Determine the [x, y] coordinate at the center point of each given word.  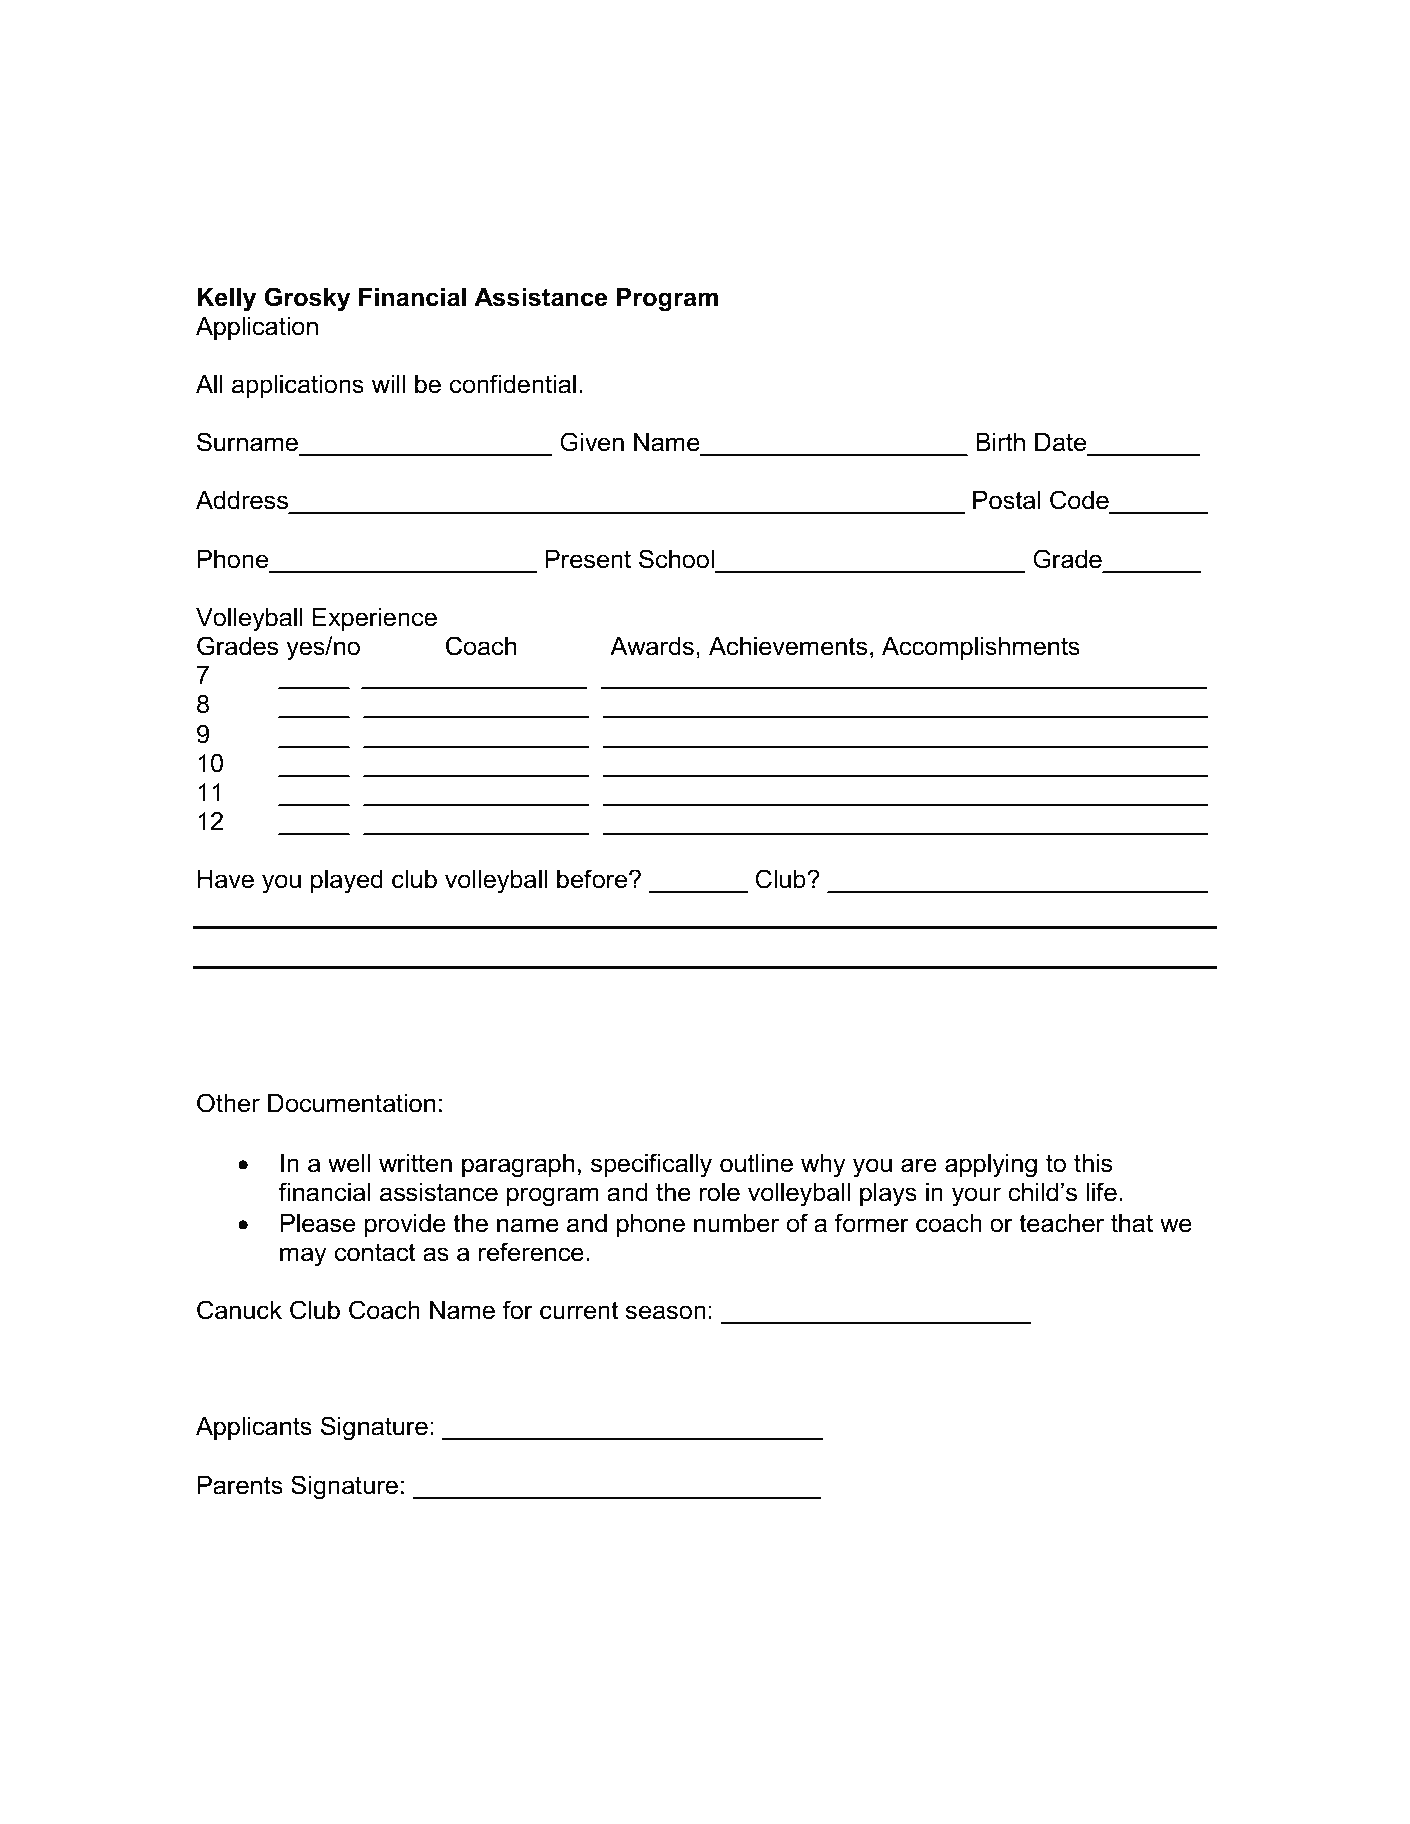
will [388, 384]
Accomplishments [981, 648]
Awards [652, 646]
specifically [651, 1165]
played [347, 882]
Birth [1000, 442]
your [976, 1197]
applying [991, 1166]
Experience [374, 619]
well [349, 1163]
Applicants [254, 1428]
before [593, 879]
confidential [513, 384]
